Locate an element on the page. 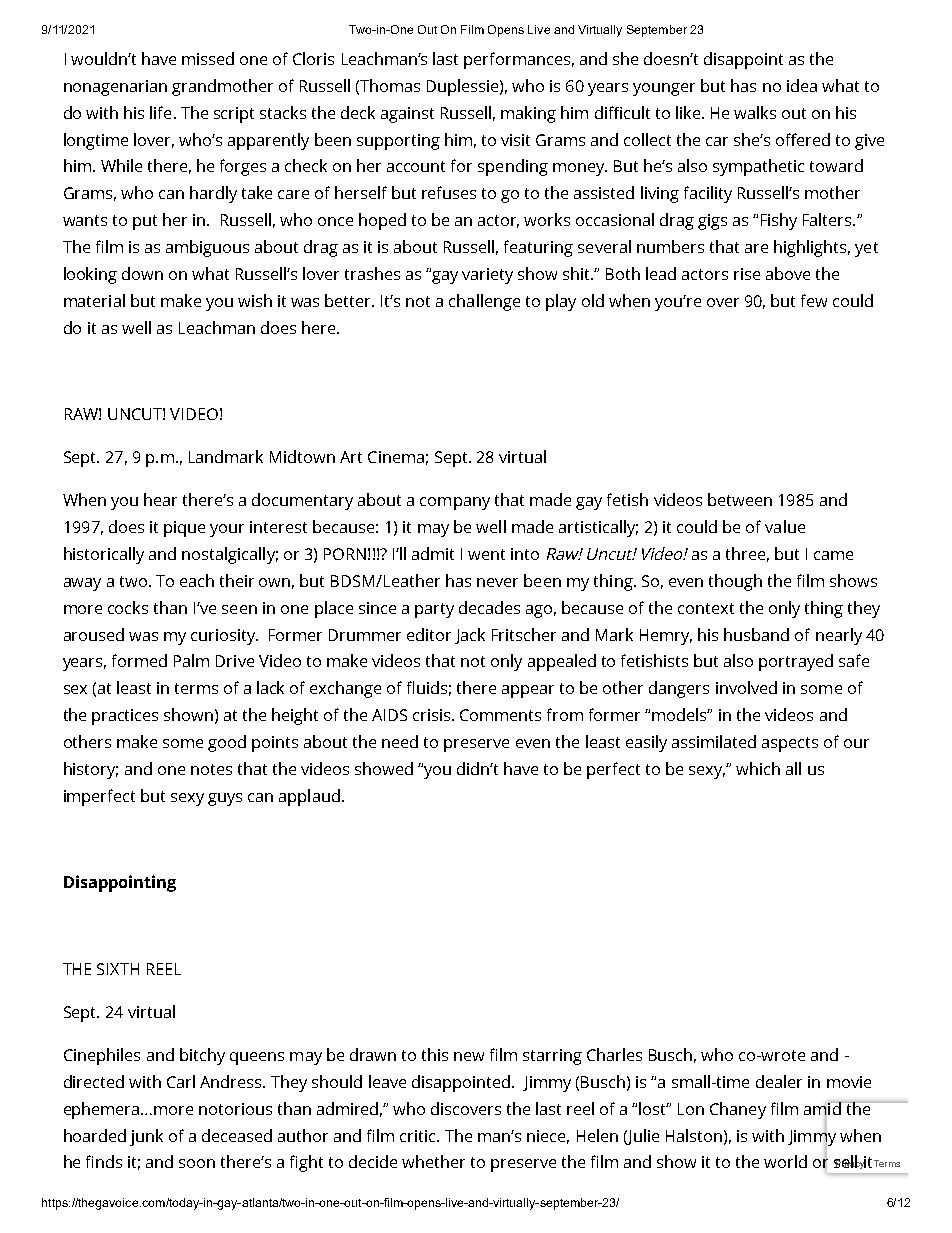 This document has width=952, height=1233. company is located at coordinates (455, 503).
